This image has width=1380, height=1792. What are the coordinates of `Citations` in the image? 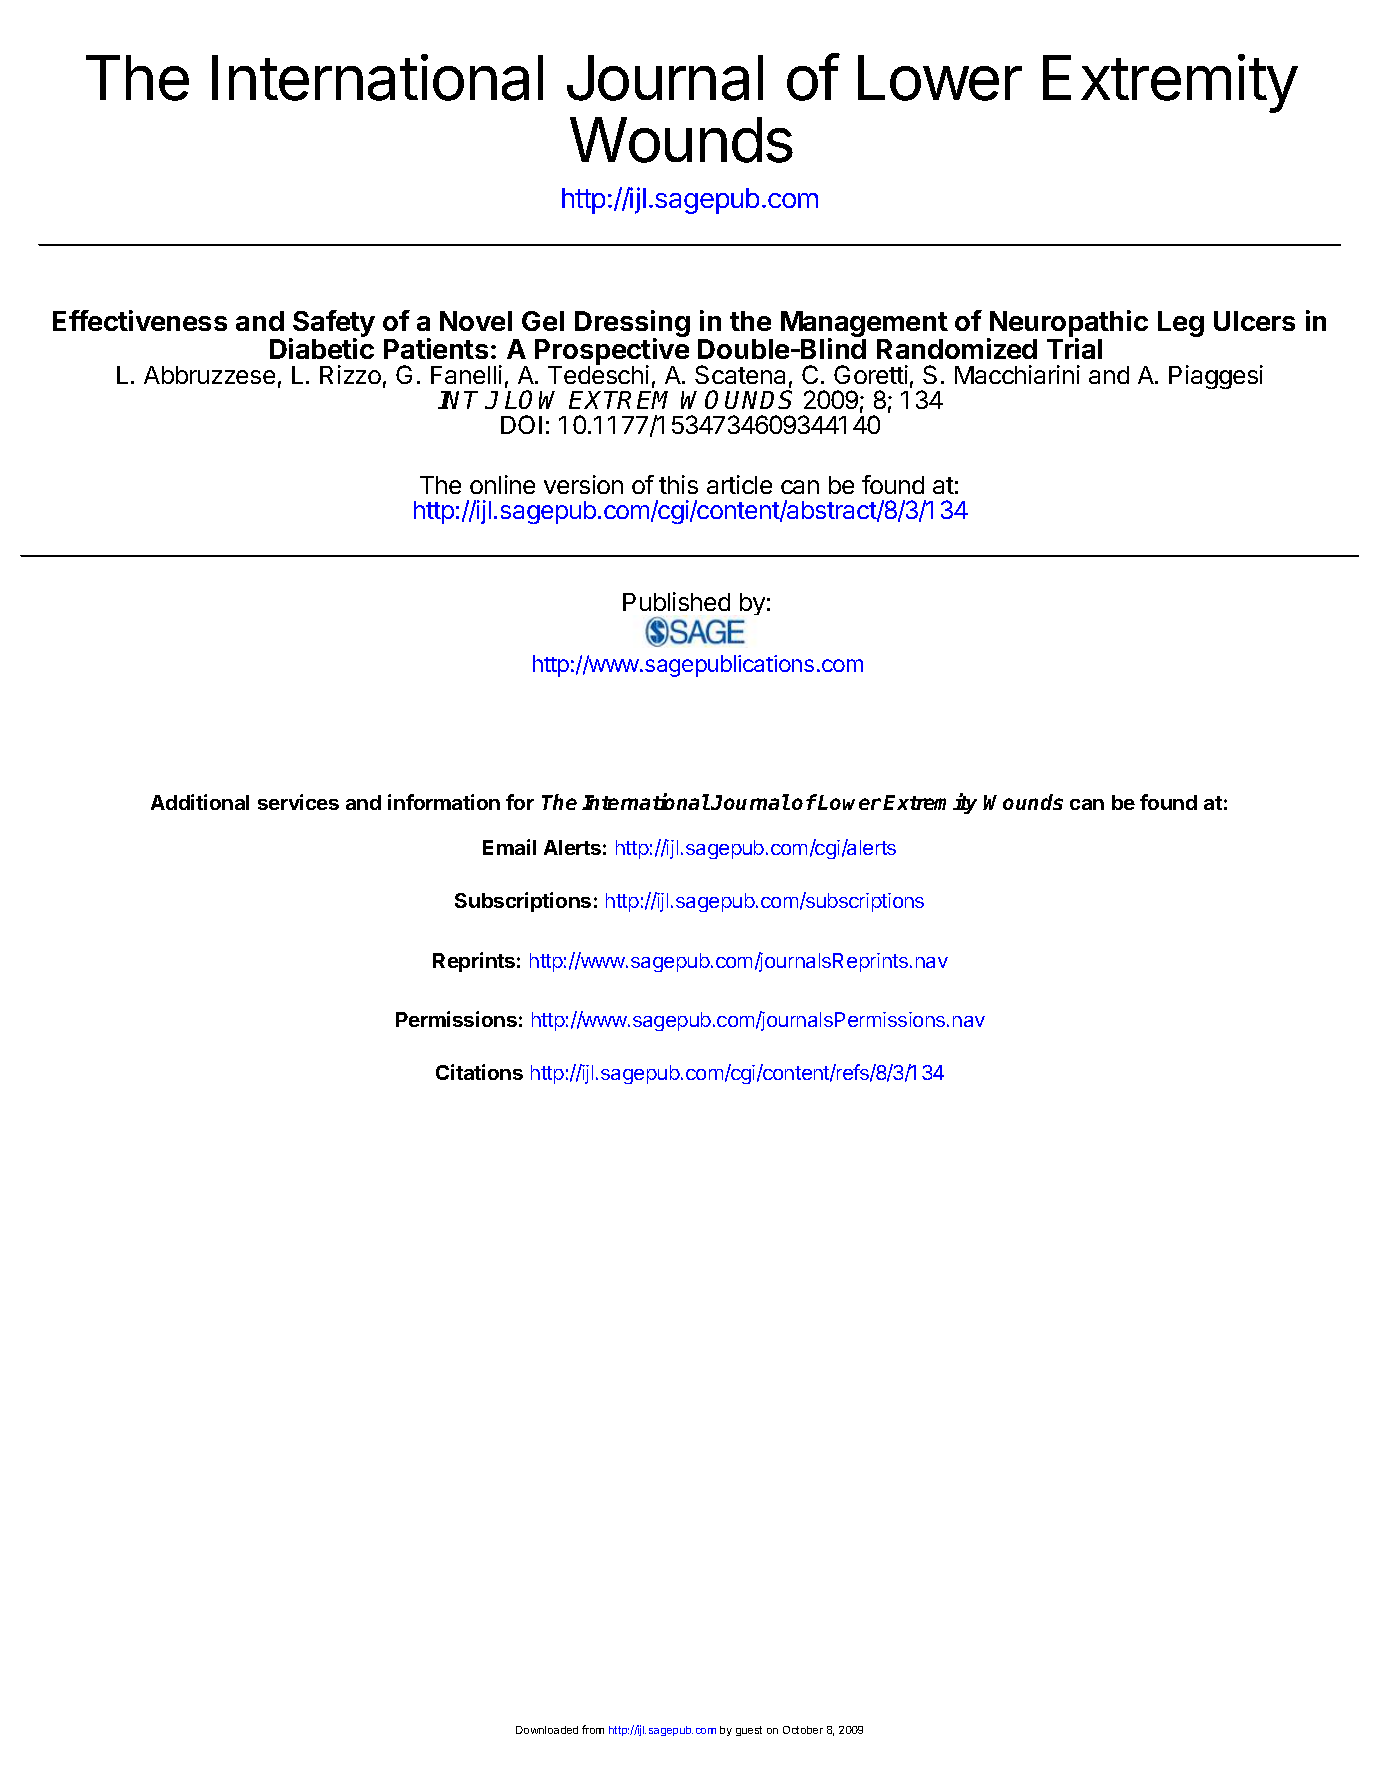 It's located at (479, 1072).
